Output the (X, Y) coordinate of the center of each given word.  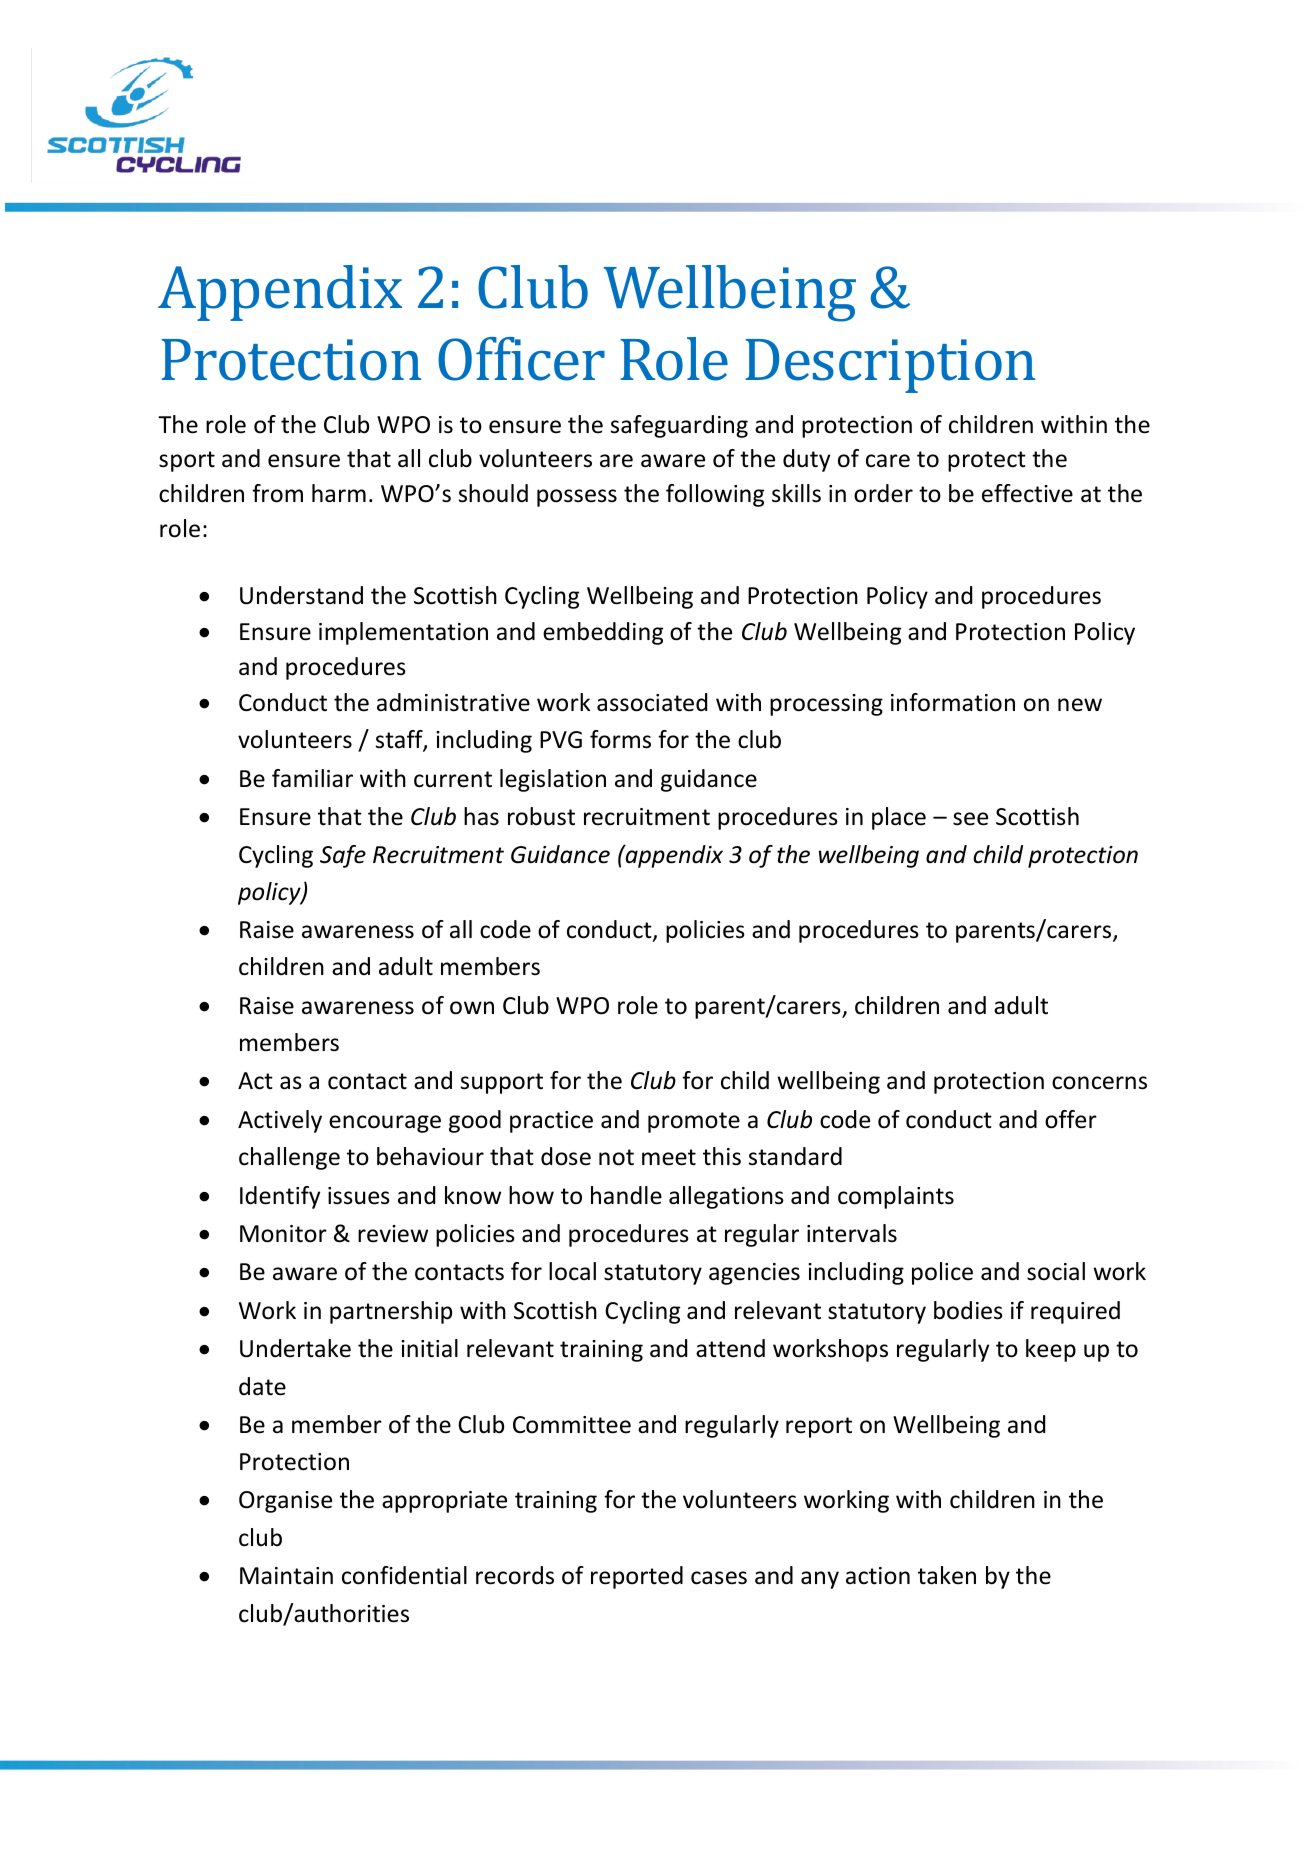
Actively (280, 1121)
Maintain (286, 1576)
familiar (312, 778)
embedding (603, 633)
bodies (968, 1310)
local (572, 1271)
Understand (301, 595)
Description (890, 366)
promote (694, 1122)
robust (541, 816)
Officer (521, 359)
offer (1071, 1119)
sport (187, 461)
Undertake (295, 1348)
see (970, 819)
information (953, 702)
